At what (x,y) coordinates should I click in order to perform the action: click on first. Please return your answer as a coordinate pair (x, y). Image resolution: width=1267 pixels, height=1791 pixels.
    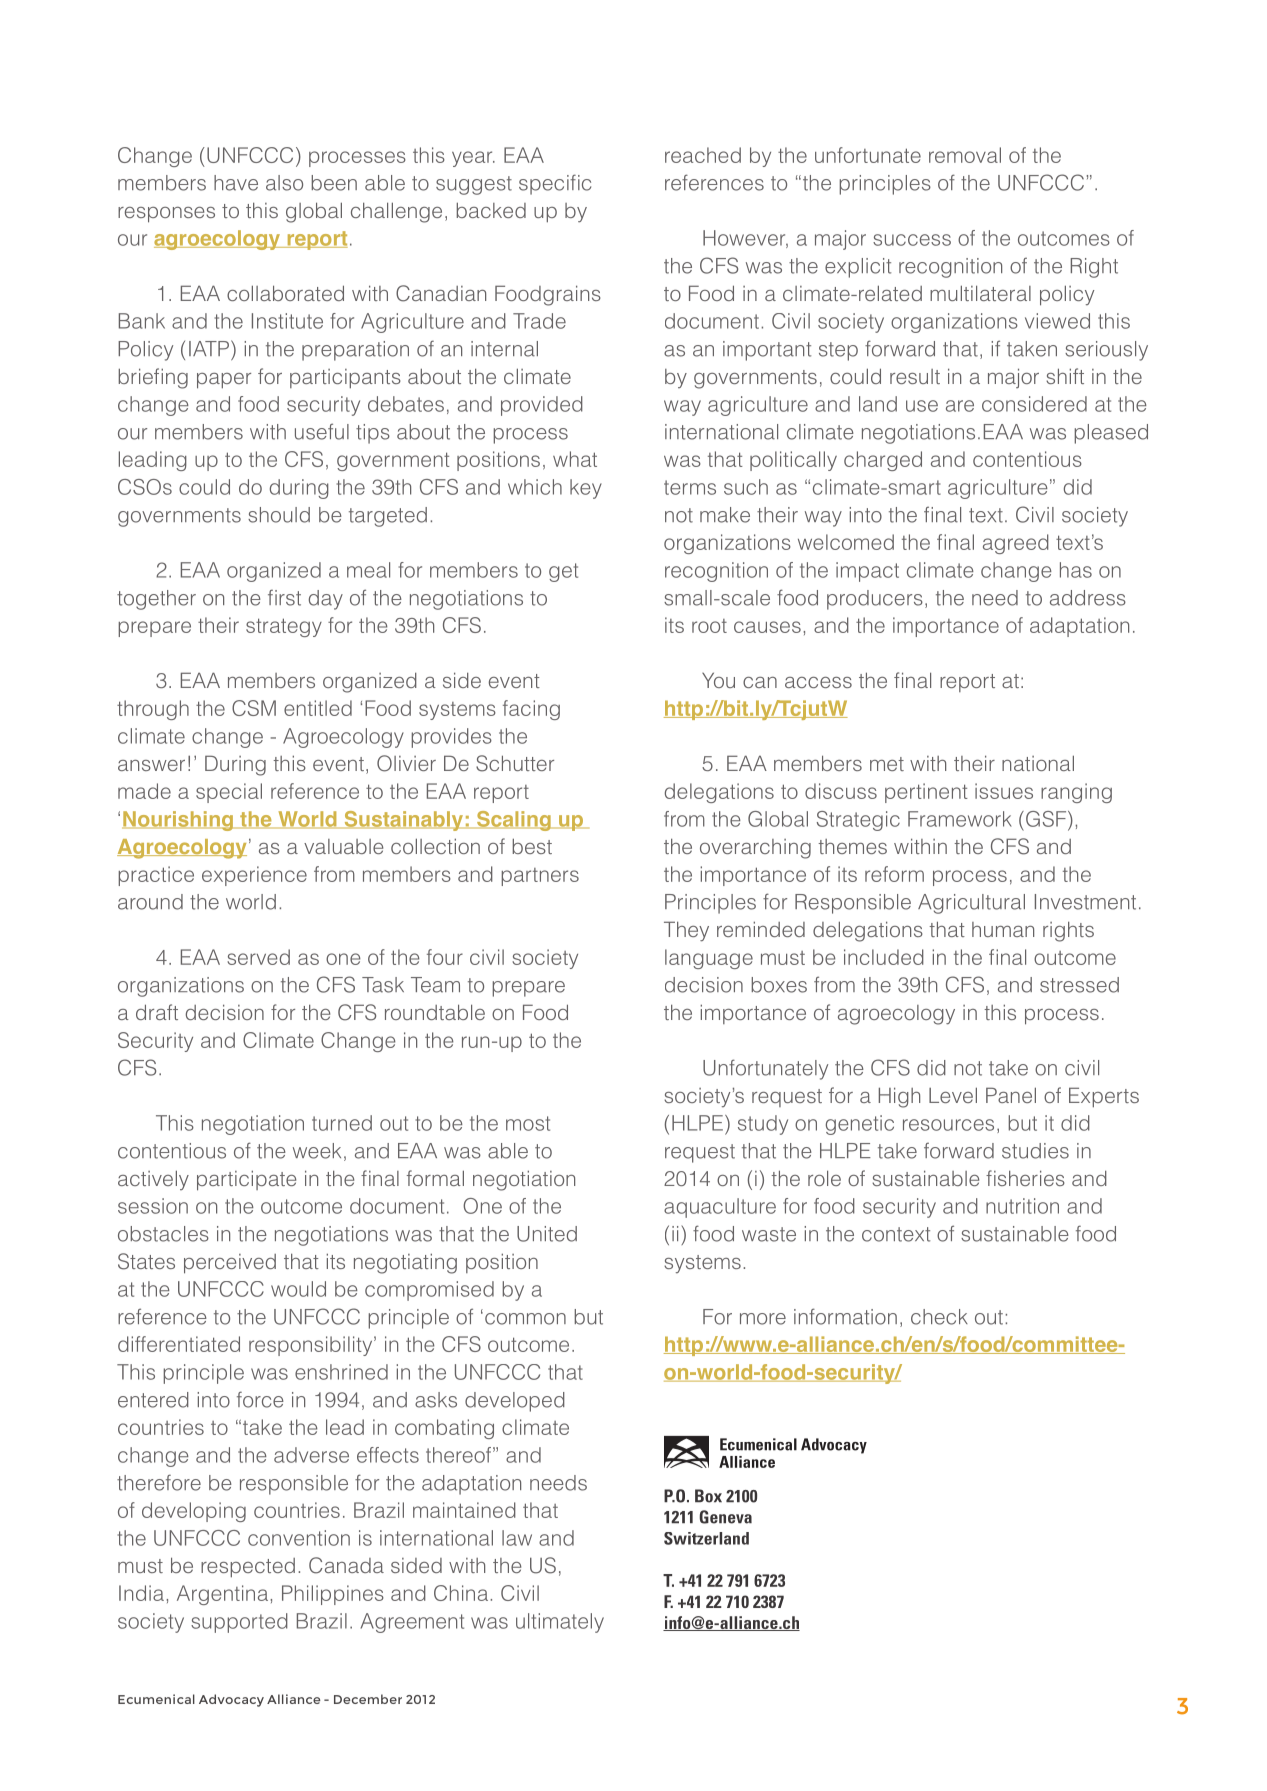
    Looking at the image, I should click on (284, 597).
